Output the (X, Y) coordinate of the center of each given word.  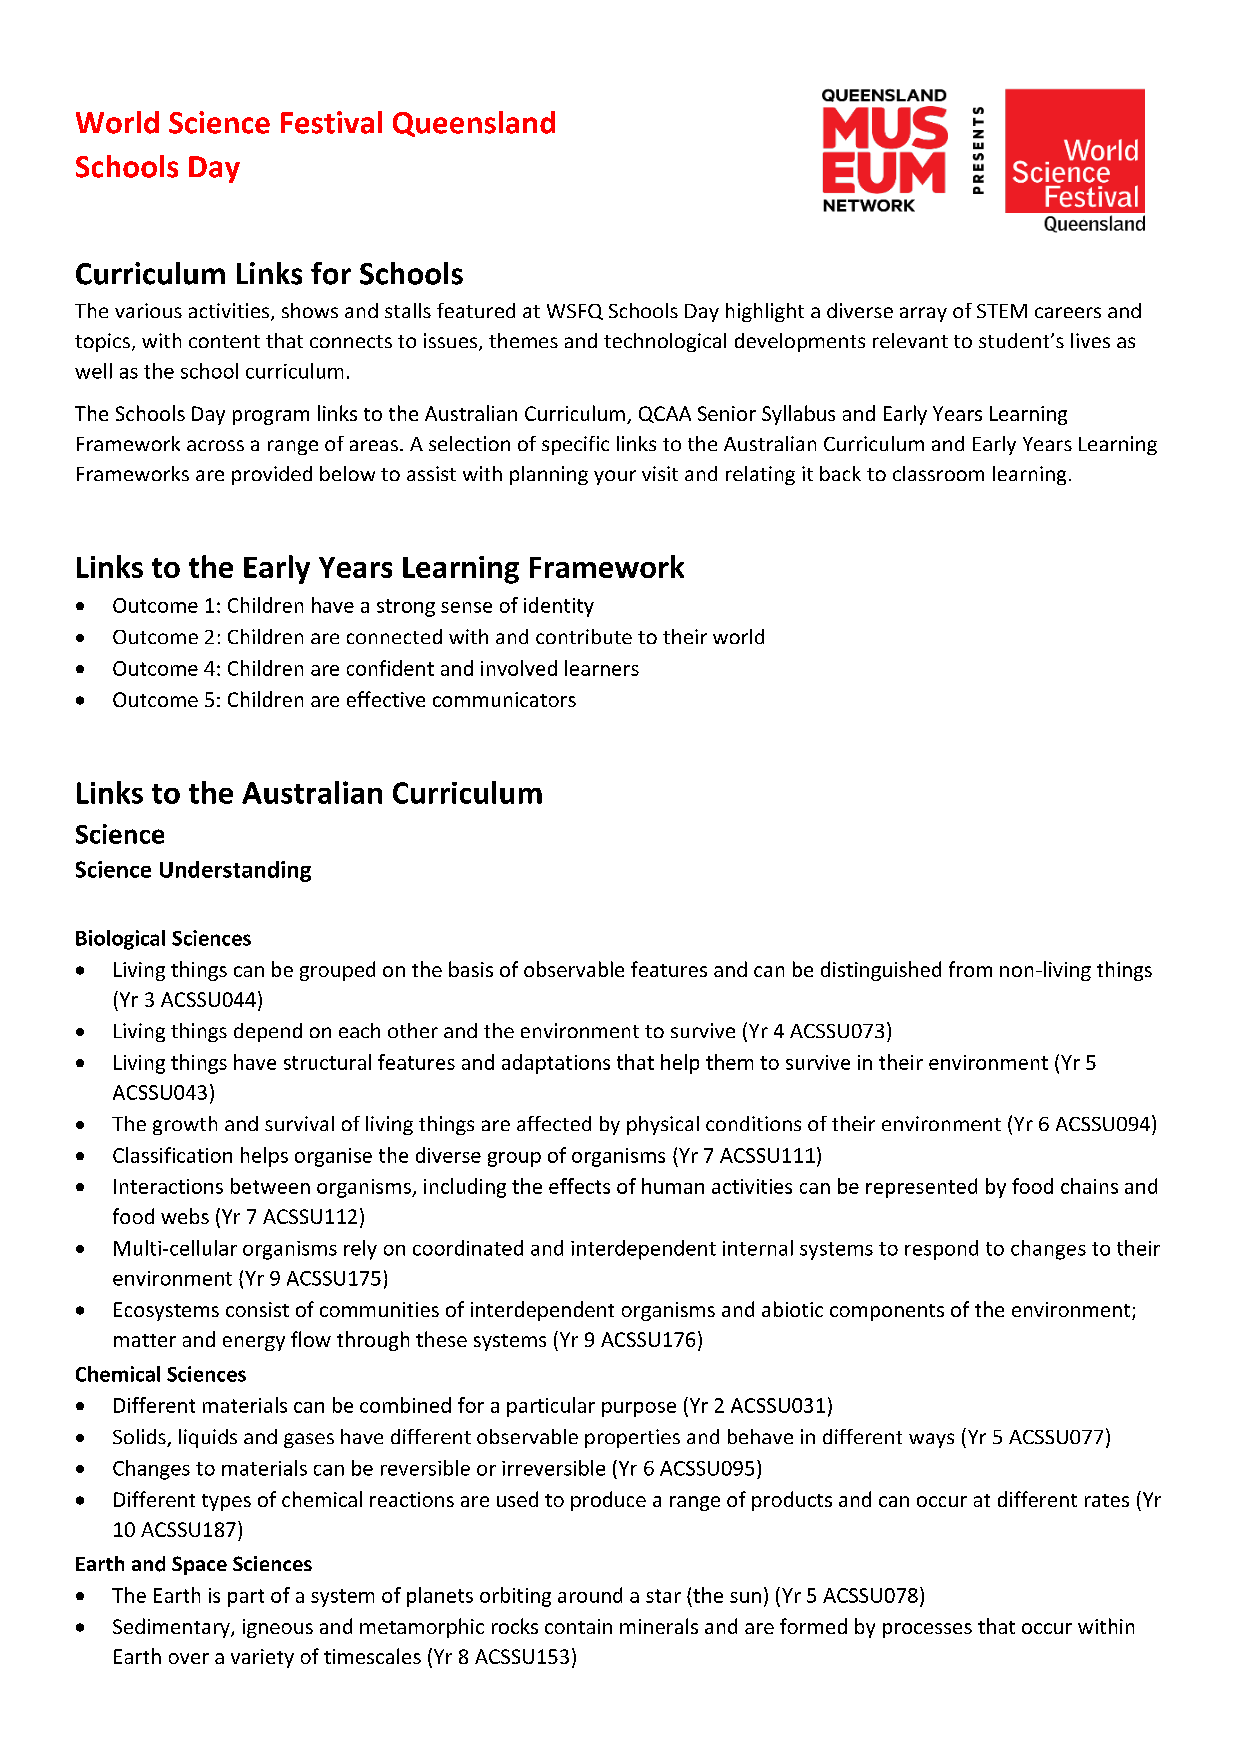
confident (390, 668)
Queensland (474, 124)
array (923, 314)
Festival (331, 122)
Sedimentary (172, 1628)
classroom (938, 473)
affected (554, 1123)
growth (185, 1125)
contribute (584, 636)
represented (921, 1188)
